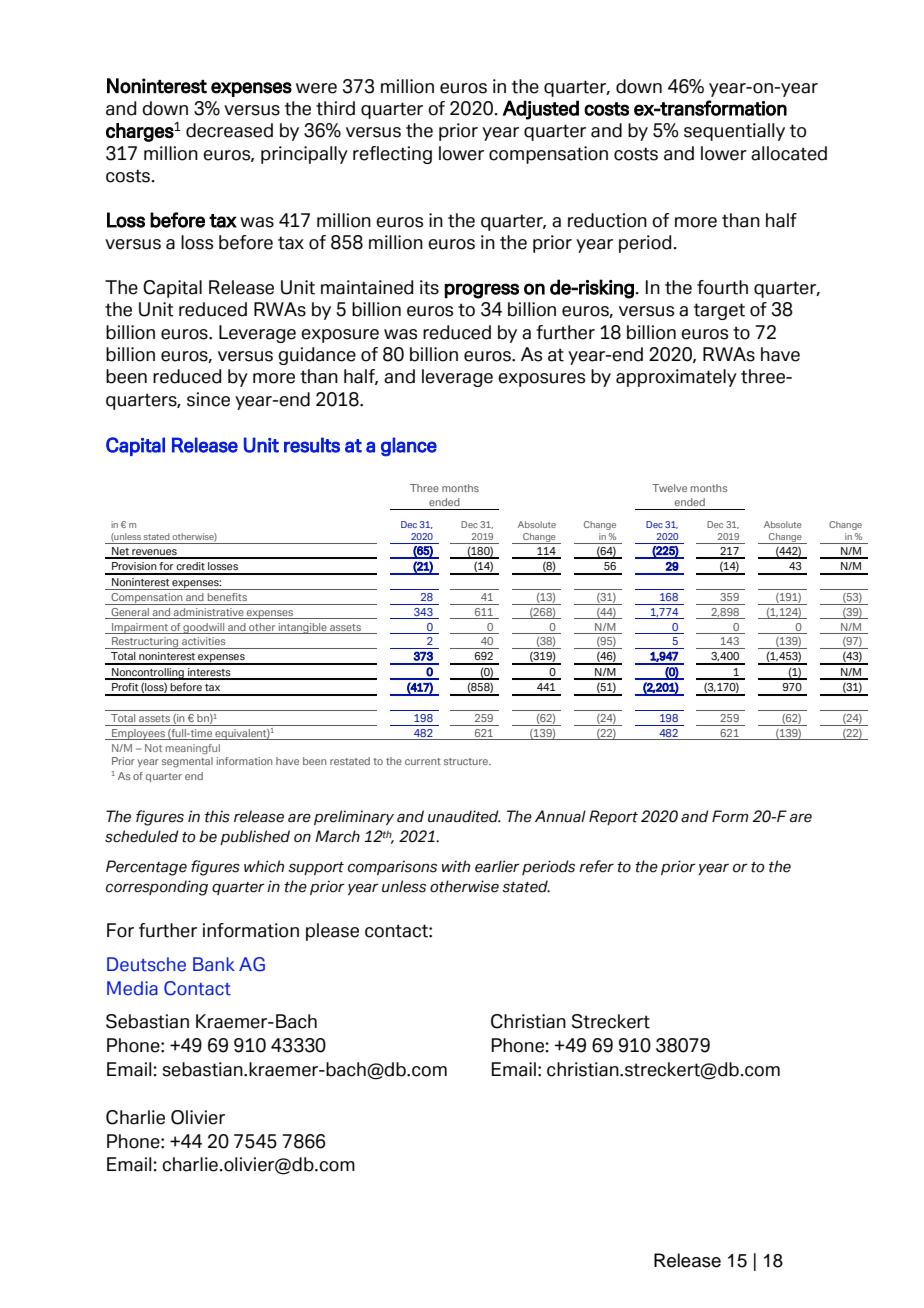 Image resolution: width=924 pixels, height=1308 pixels. What do you see at coordinates (214, 964) in the screenshot?
I see `Bank` at bounding box center [214, 964].
